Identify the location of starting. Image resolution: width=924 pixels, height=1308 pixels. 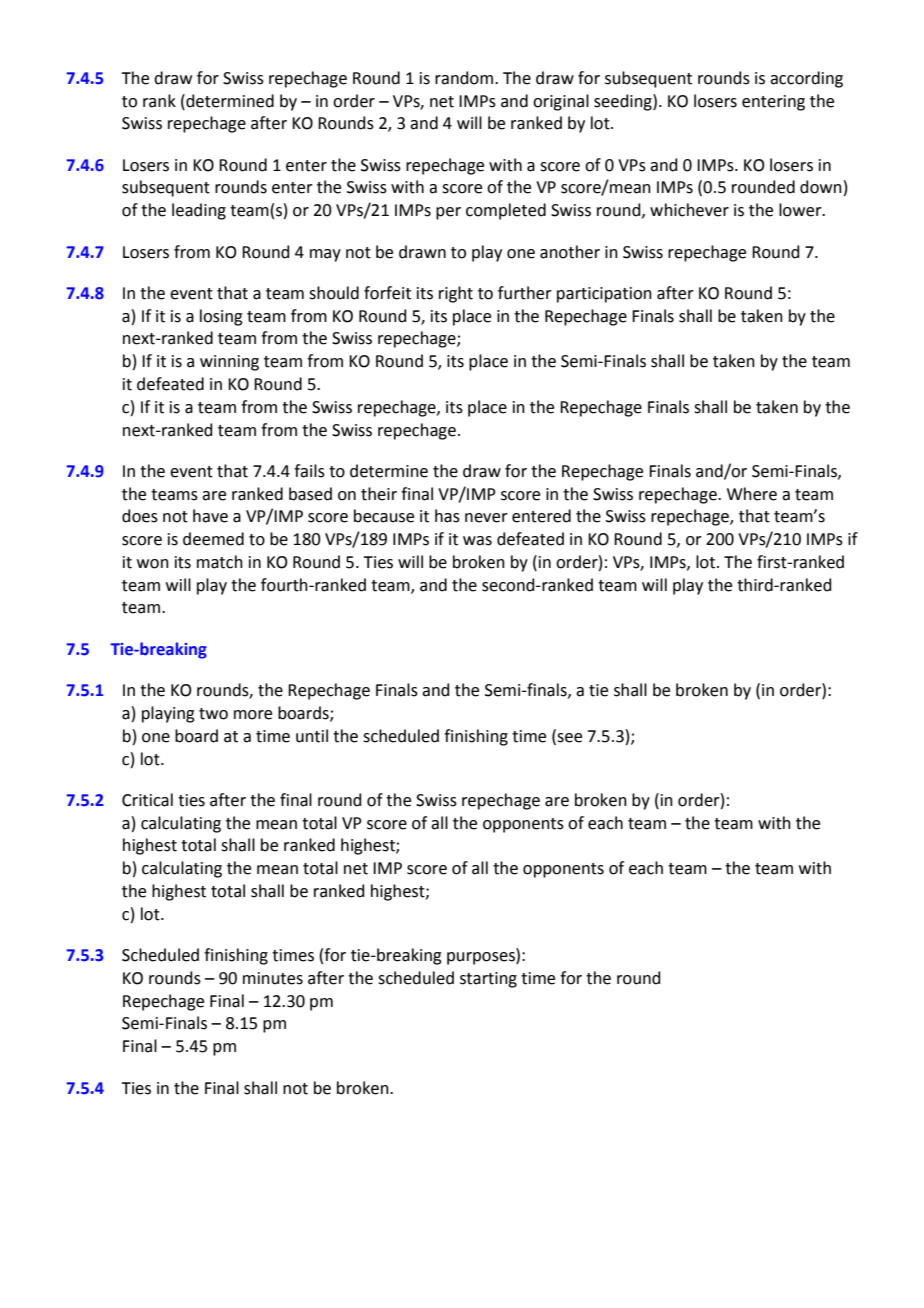
(488, 980).
